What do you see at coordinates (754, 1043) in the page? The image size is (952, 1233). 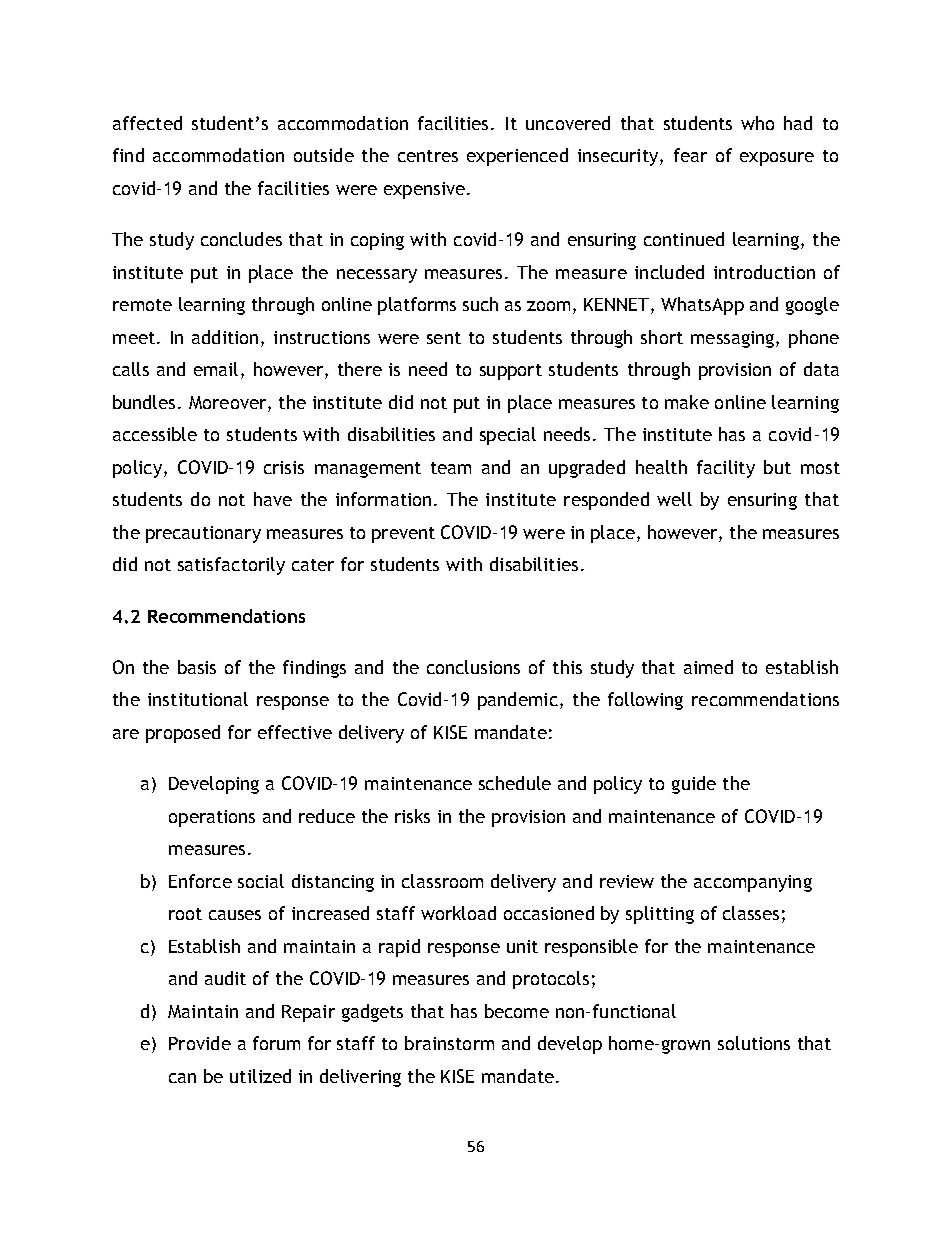 I see `solutions` at bounding box center [754, 1043].
